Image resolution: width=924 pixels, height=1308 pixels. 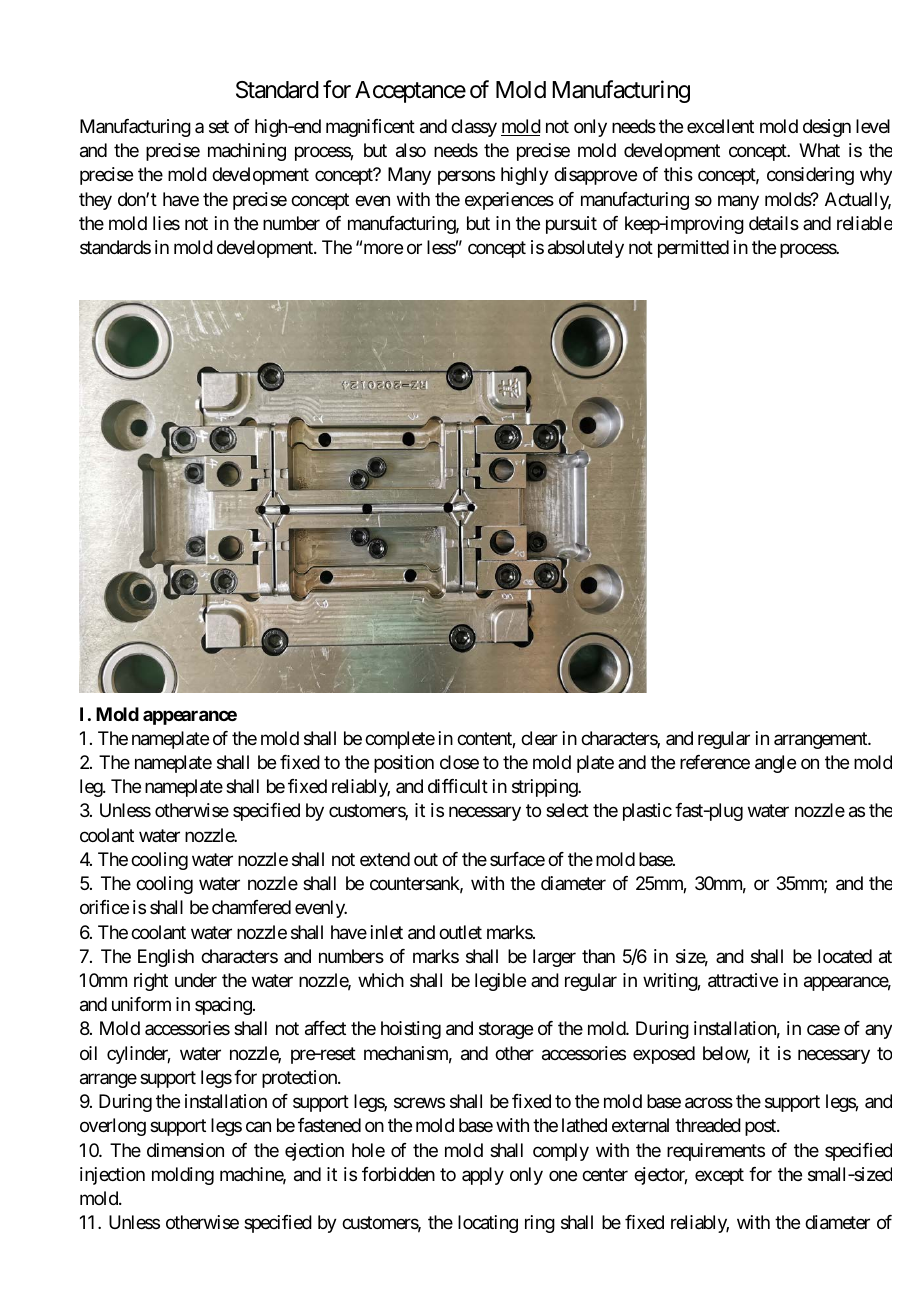 I want to click on clear, so click(x=539, y=738).
